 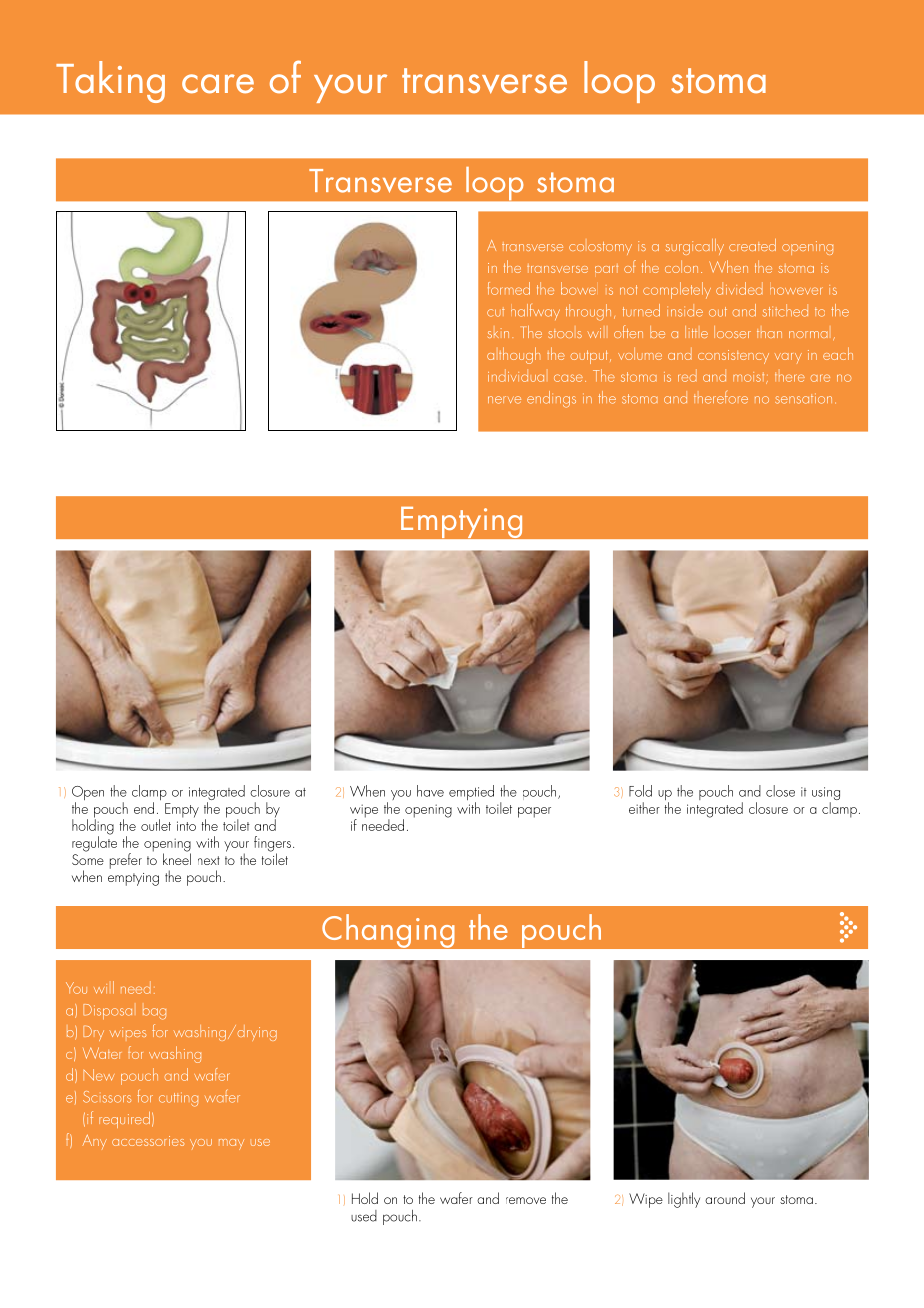 I want to click on close, so click(x=780, y=791).
